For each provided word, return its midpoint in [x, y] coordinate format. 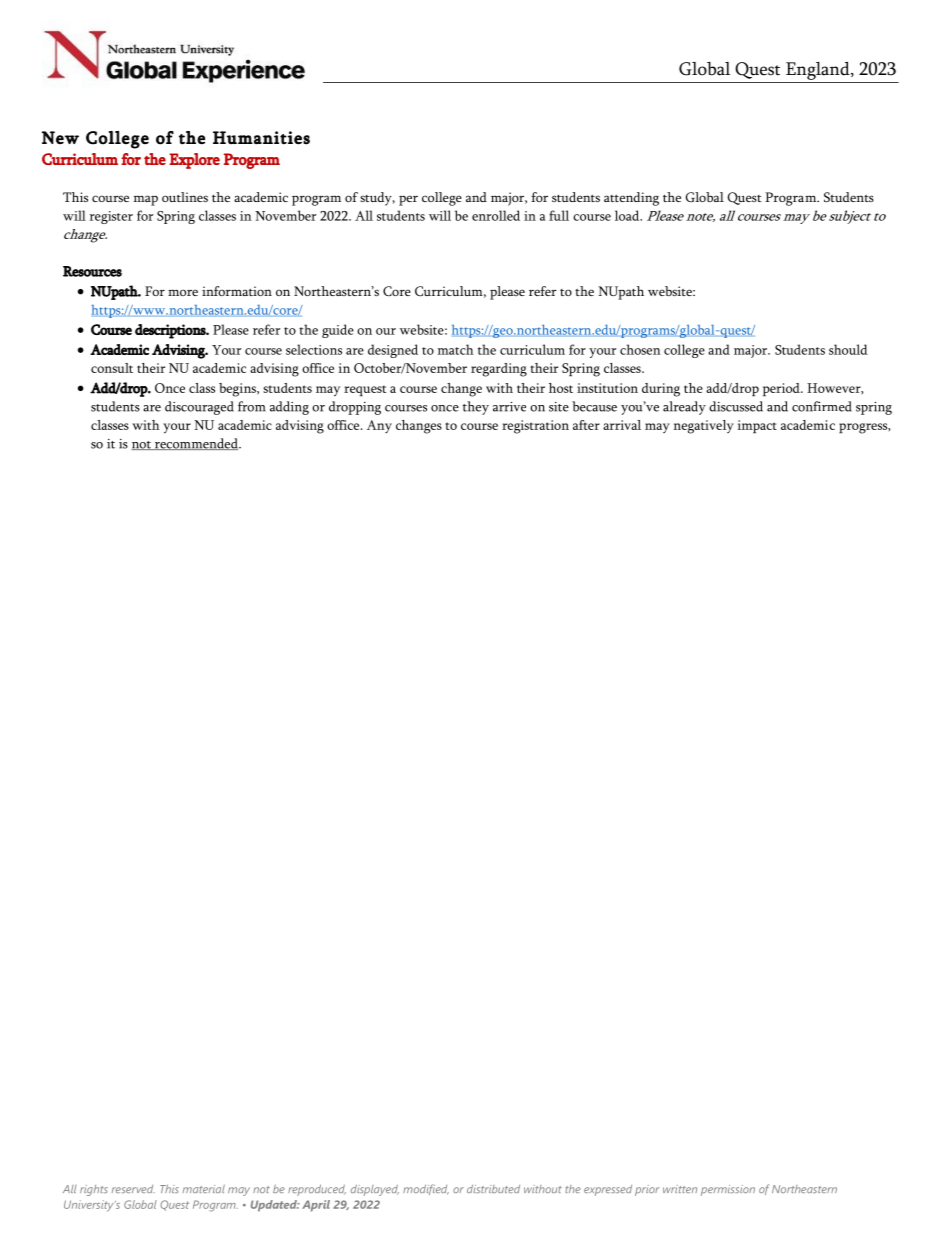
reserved [133, 1189]
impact [757, 426]
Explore [194, 161]
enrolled [496, 215]
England [819, 71]
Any [379, 427]
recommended [196, 444]
